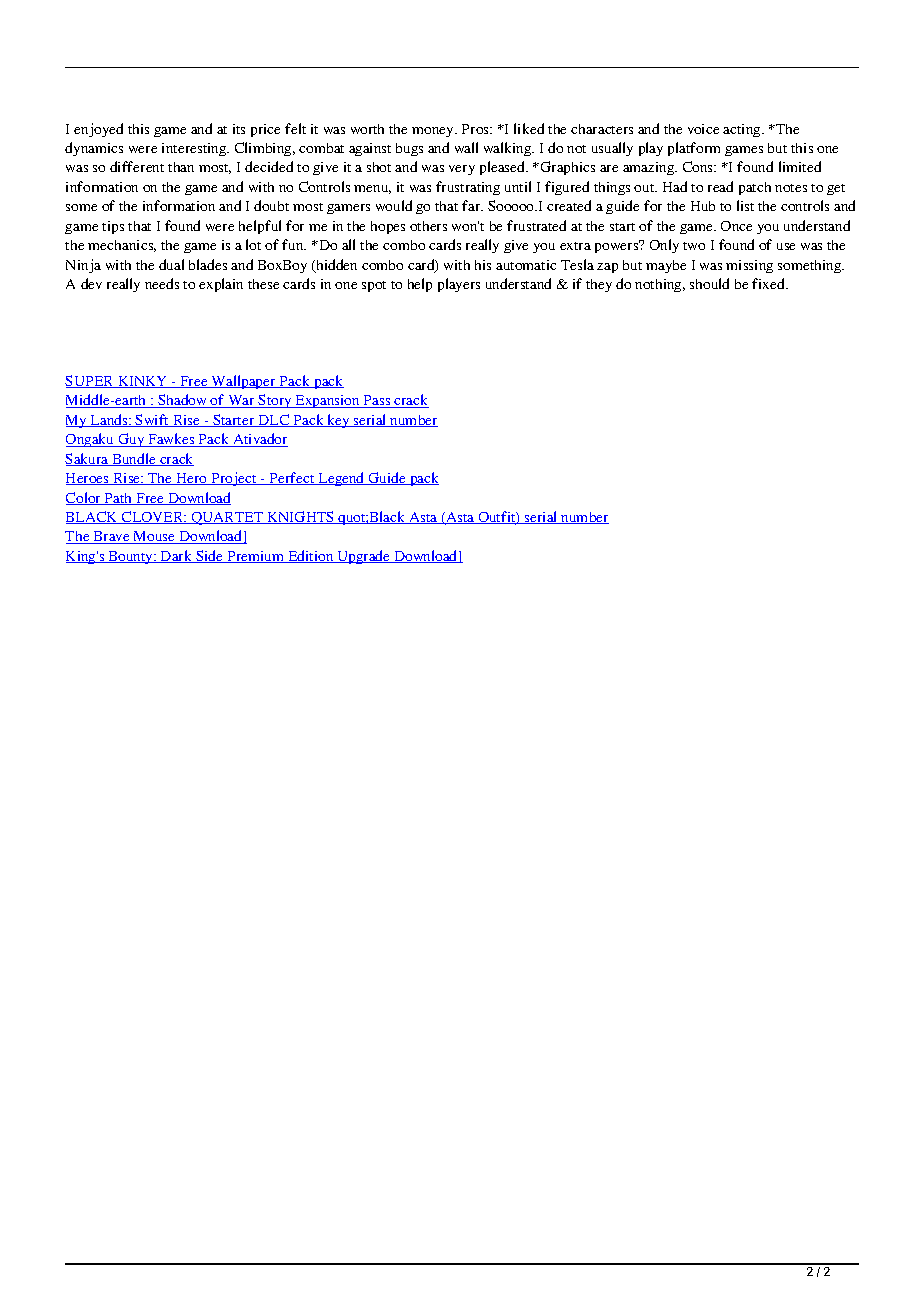  What do you see at coordinates (311, 556) in the screenshot?
I see `Edition` at bounding box center [311, 556].
